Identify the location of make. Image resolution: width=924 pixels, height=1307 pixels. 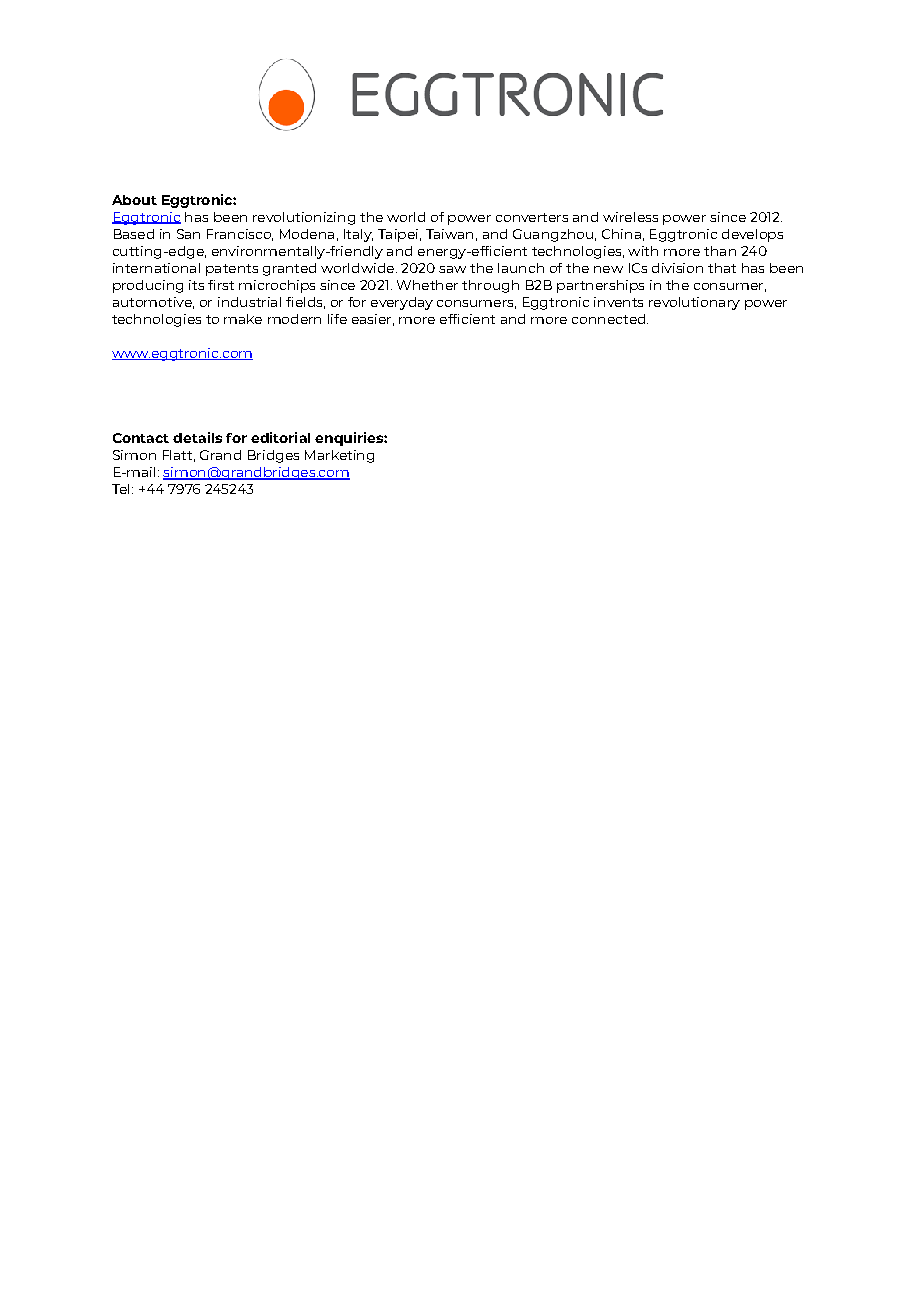
(243, 319).
